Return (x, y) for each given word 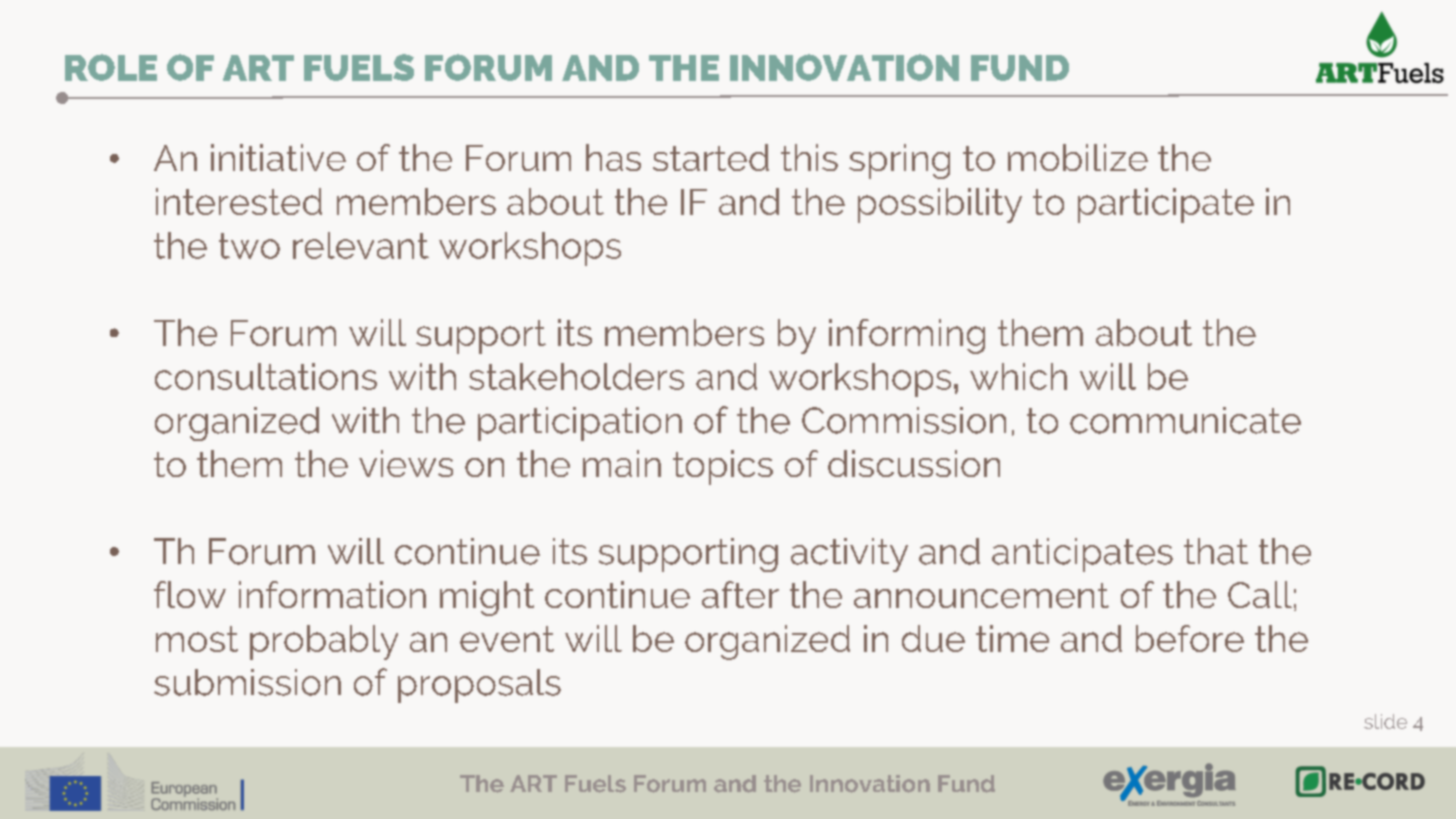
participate (1166, 205)
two (249, 246)
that (1216, 551)
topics (723, 467)
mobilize (1078, 157)
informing (907, 336)
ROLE (111, 67)
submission (247, 682)
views (406, 463)
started (711, 157)
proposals (479, 686)
